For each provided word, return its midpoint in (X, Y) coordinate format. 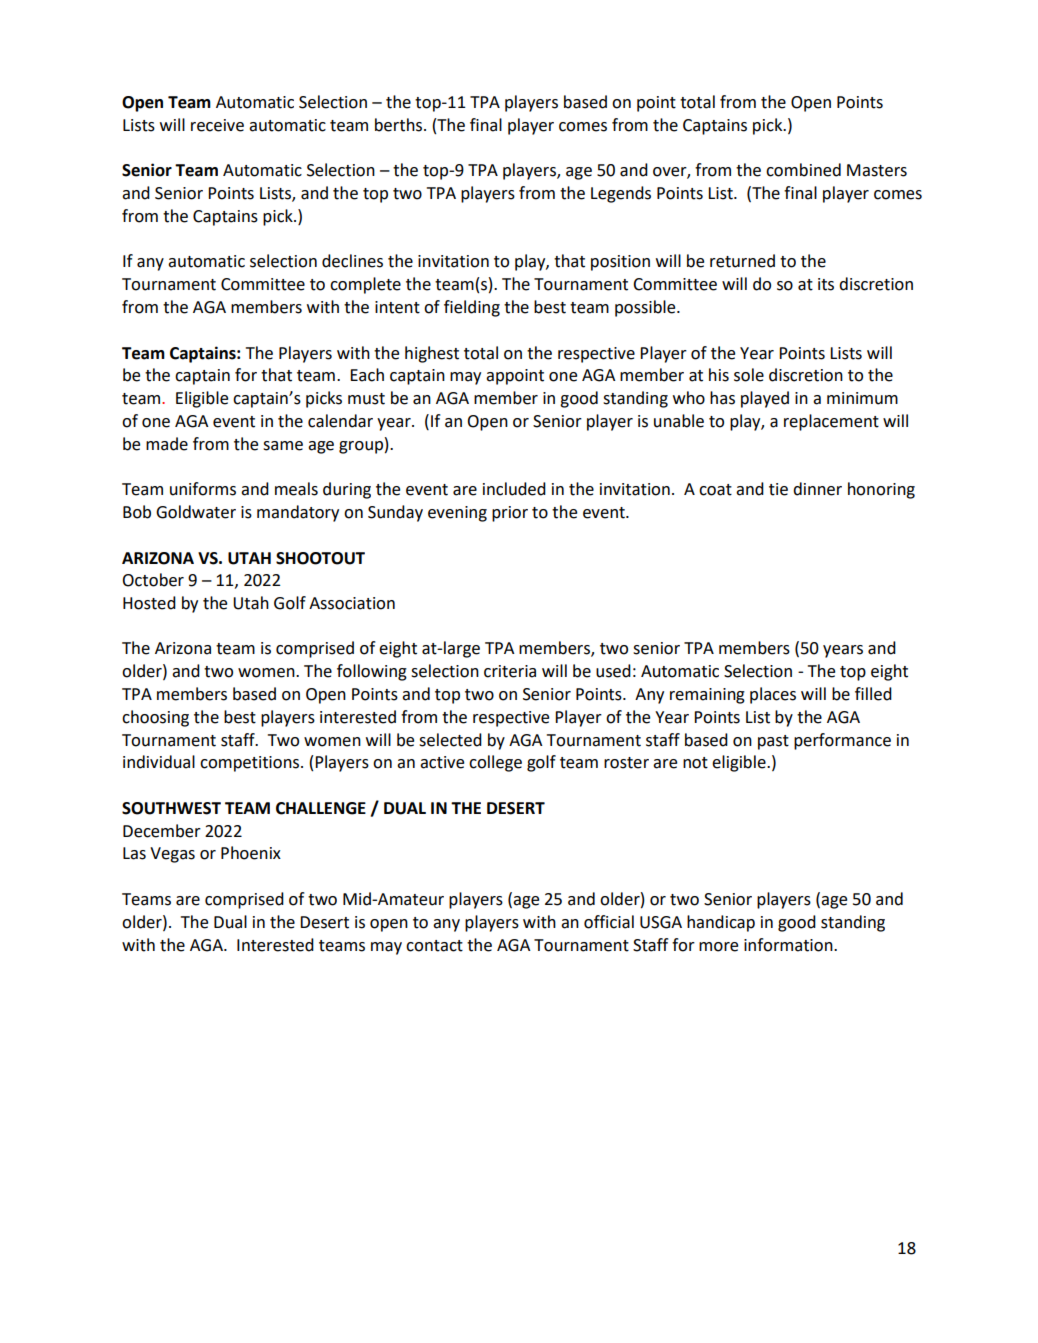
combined (803, 170)
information (789, 945)
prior (510, 514)
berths (400, 125)
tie (778, 489)
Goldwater (196, 512)
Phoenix (251, 853)
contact (434, 946)
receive (217, 125)
